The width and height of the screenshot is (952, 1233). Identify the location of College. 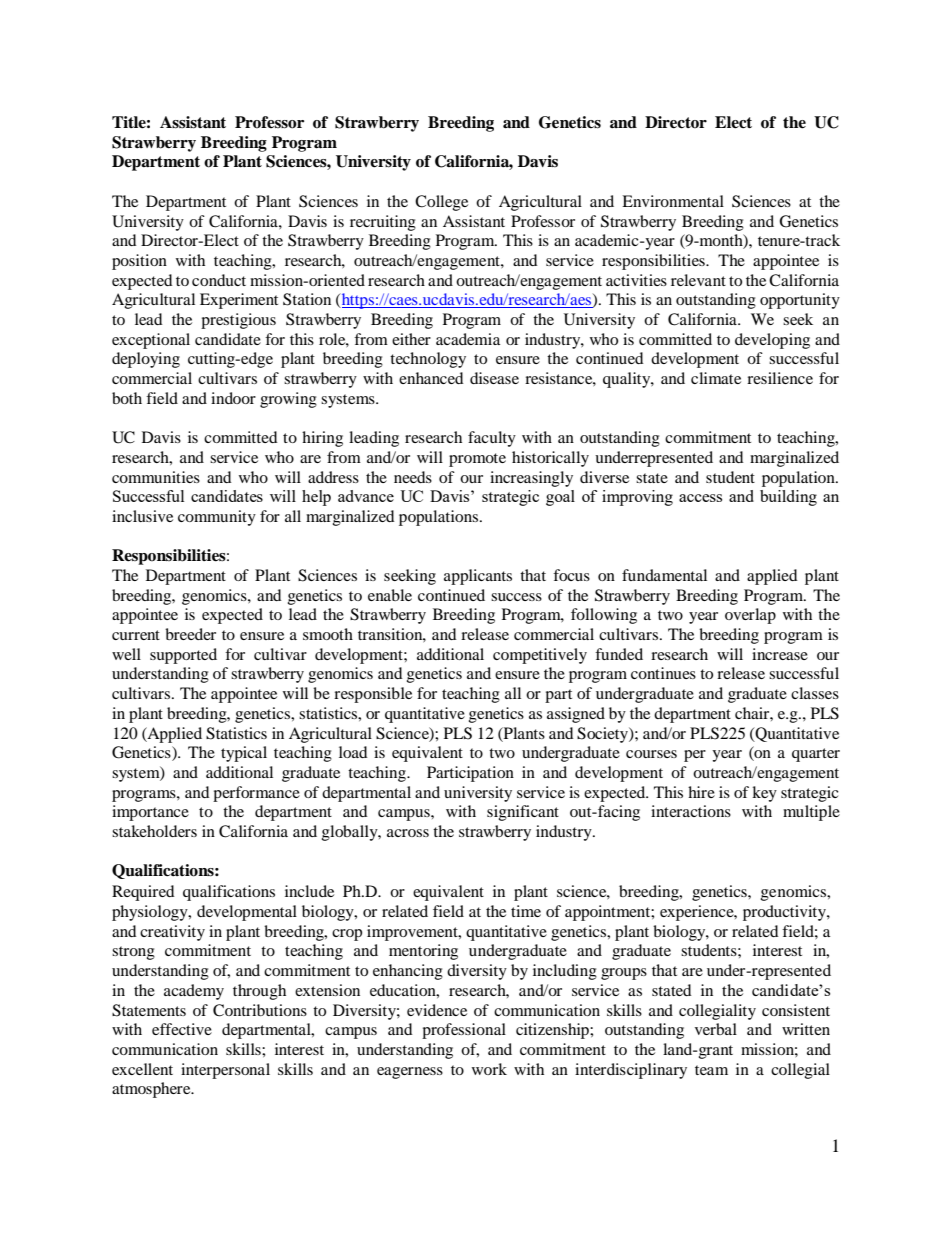
(441, 203).
